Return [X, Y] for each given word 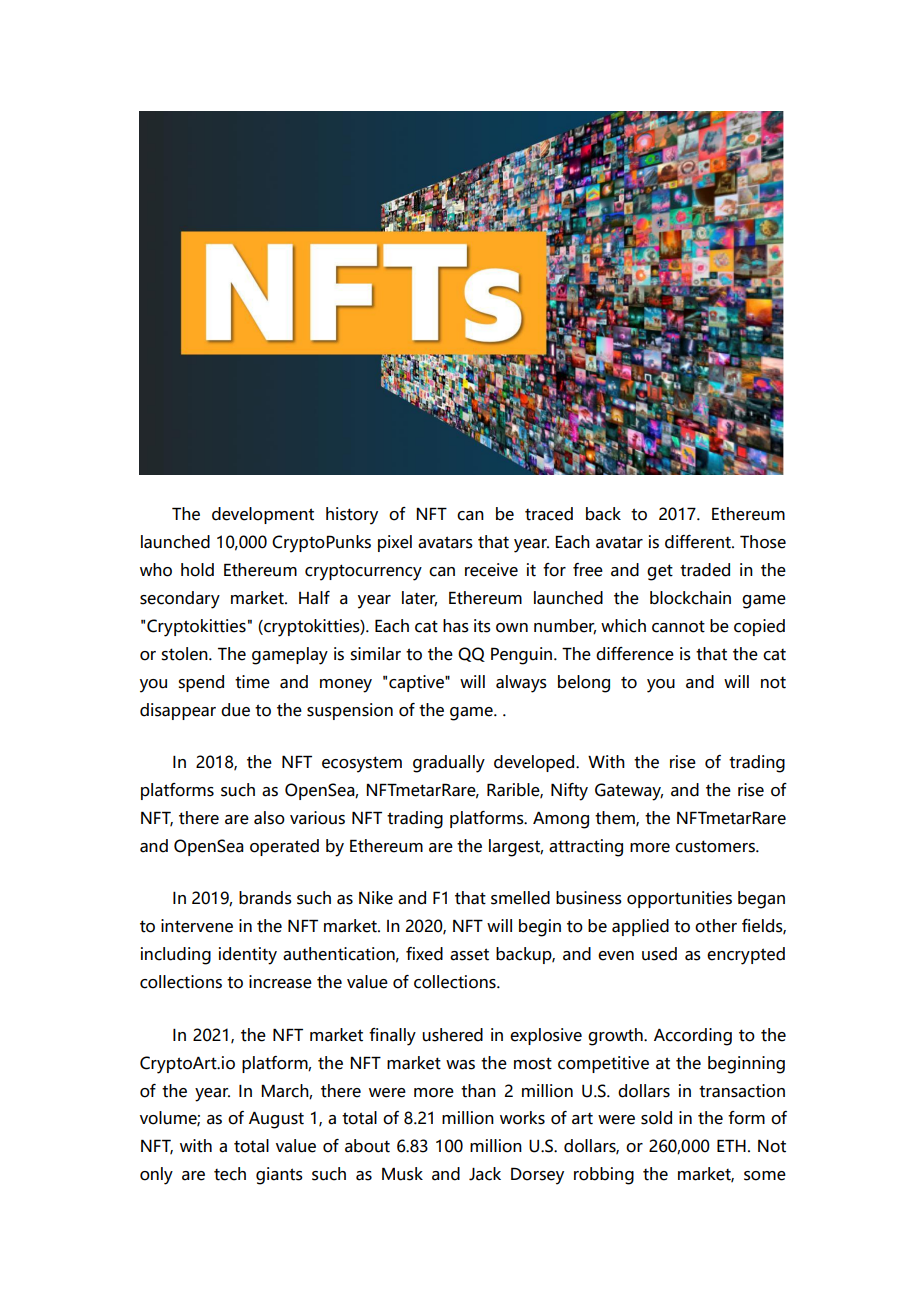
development [263, 515]
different [699, 542]
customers [716, 846]
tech [230, 1174]
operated [284, 847]
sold [656, 1118]
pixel [395, 543]
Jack [485, 1174]
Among [561, 820]
